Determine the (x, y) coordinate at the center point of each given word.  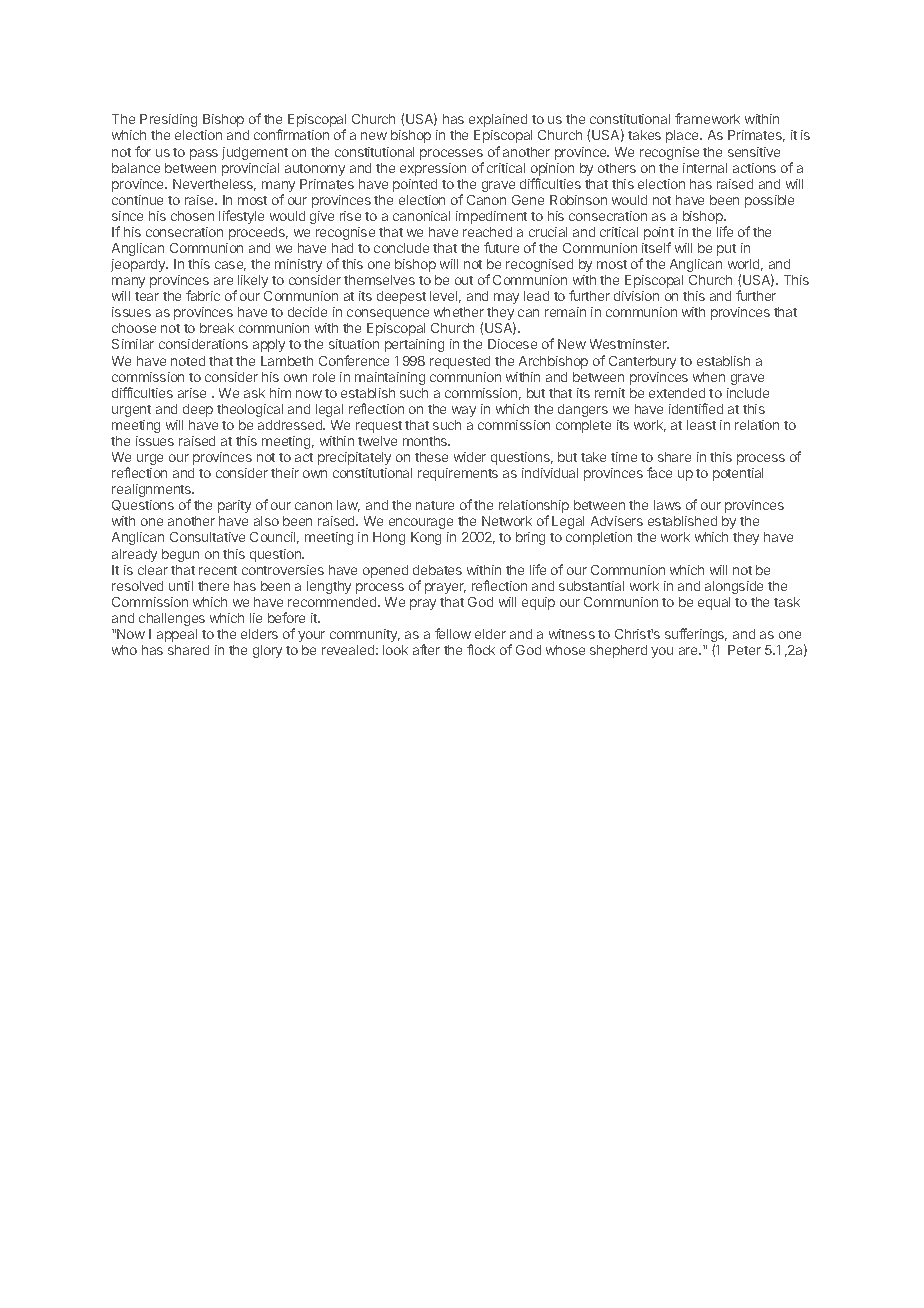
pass (204, 154)
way (464, 411)
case (230, 266)
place (683, 136)
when (709, 377)
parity (234, 506)
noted (188, 361)
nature (435, 505)
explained (498, 120)
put (726, 250)
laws (667, 505)
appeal (177, 635)
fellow (453, 633)
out (464, 280)
